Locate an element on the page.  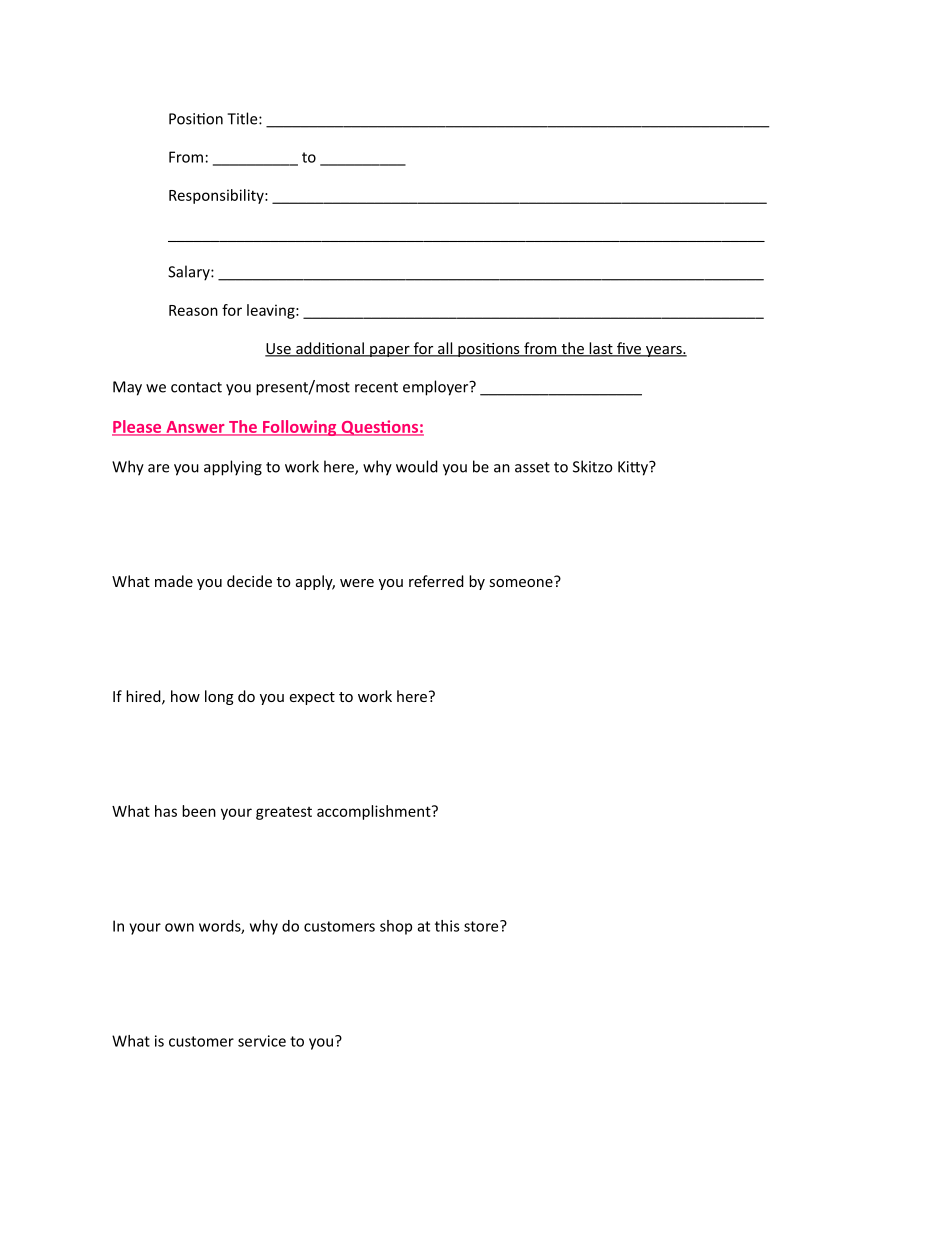
been is located at coordinates (199, 811).
